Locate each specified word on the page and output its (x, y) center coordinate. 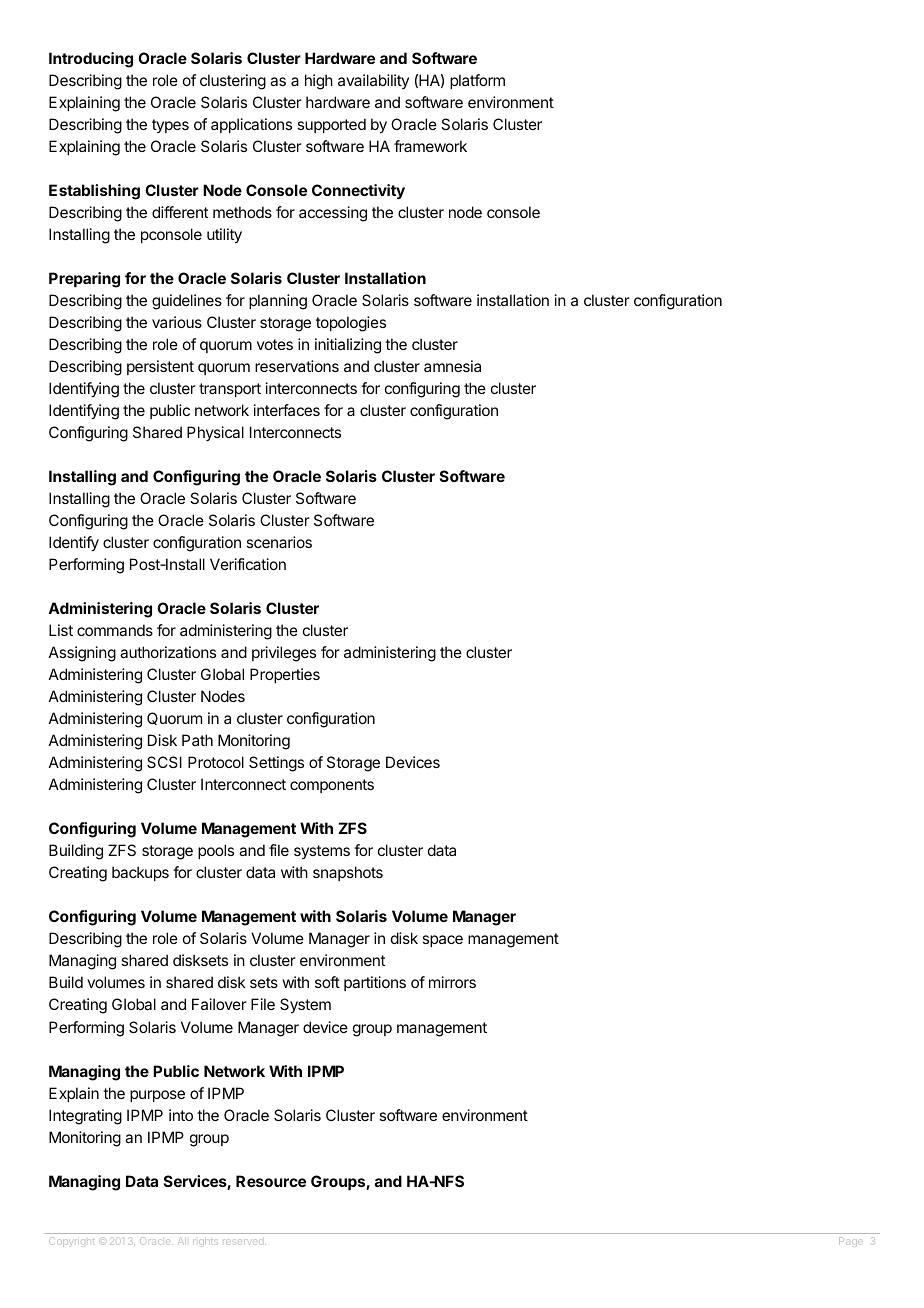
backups (140, 873)
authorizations (168, 652)
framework (430, 146)
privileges (284, 654)
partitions (375, 983)
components (332, 786)
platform (477, 81)
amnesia (452, 366)
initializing (348, 346)
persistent (160, 367)
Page (851, 1241)
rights (205, 1242)
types (170, 126)
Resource (271, 1181)
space (442, 941)
